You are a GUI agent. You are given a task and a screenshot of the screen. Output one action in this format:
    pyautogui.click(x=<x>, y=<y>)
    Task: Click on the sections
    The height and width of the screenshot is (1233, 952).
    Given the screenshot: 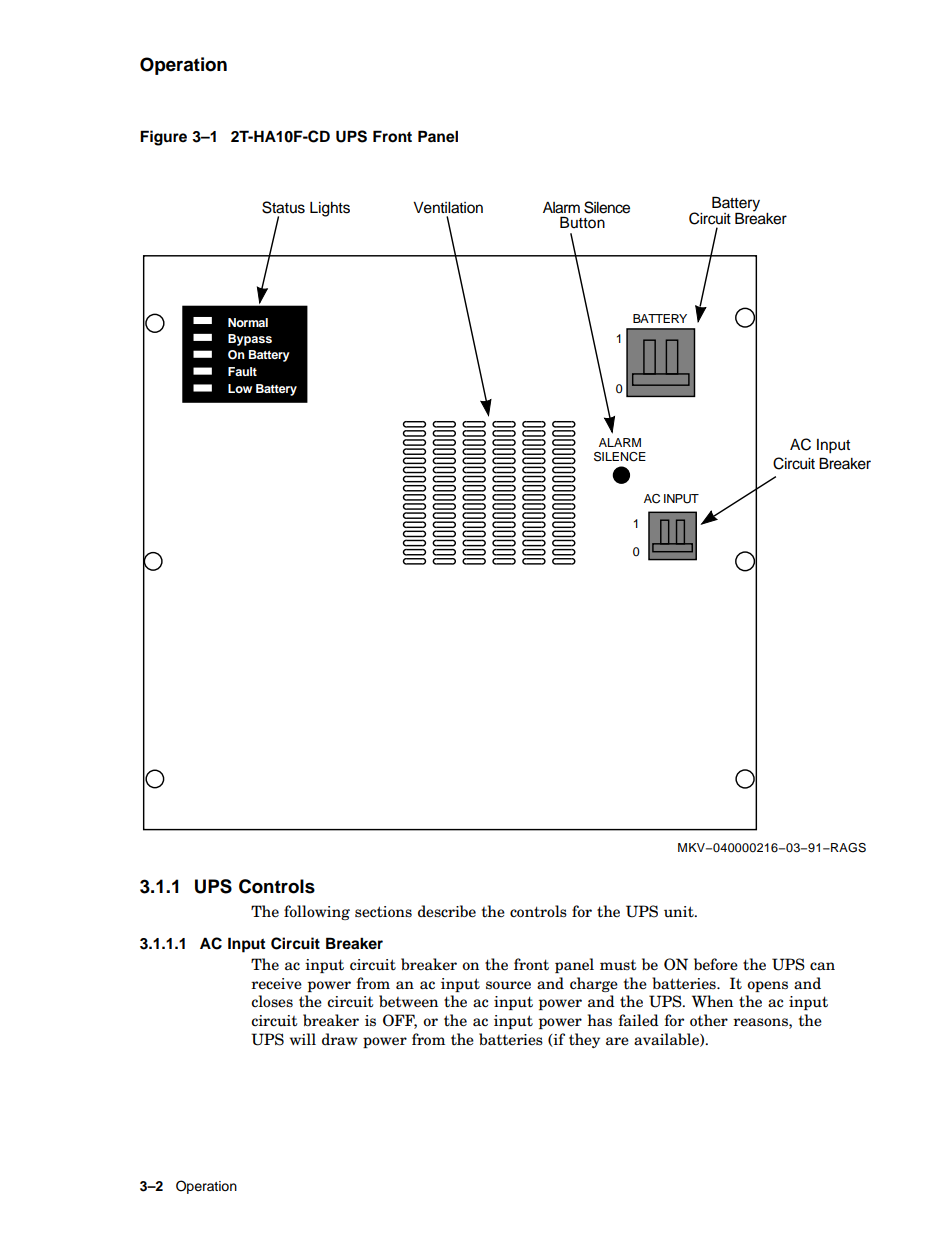 What is the action you would take?
    pyautogui.click(x=383, y=912)
